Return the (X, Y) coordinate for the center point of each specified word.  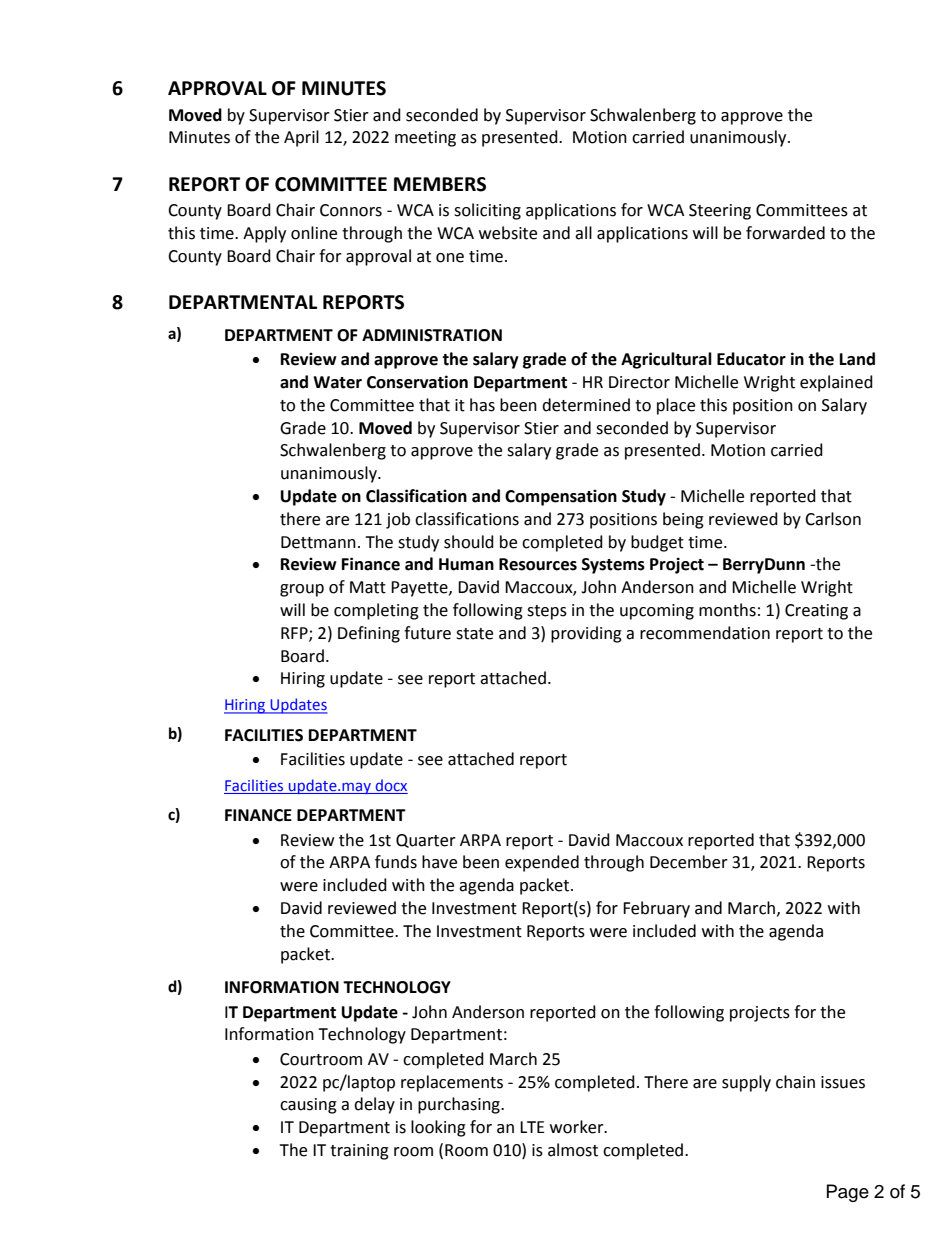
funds (396, 862)
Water (337, 382)
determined (586, 405)
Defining (369, 634)
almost (573, 1150)
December (689, 862)
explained (836, 383)
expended (542, 863)
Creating (816, 612)
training (359, 1152)
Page (848, 1193)
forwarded (785, 233)
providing (586, 634)
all (583, 233)
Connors (351, 210)
